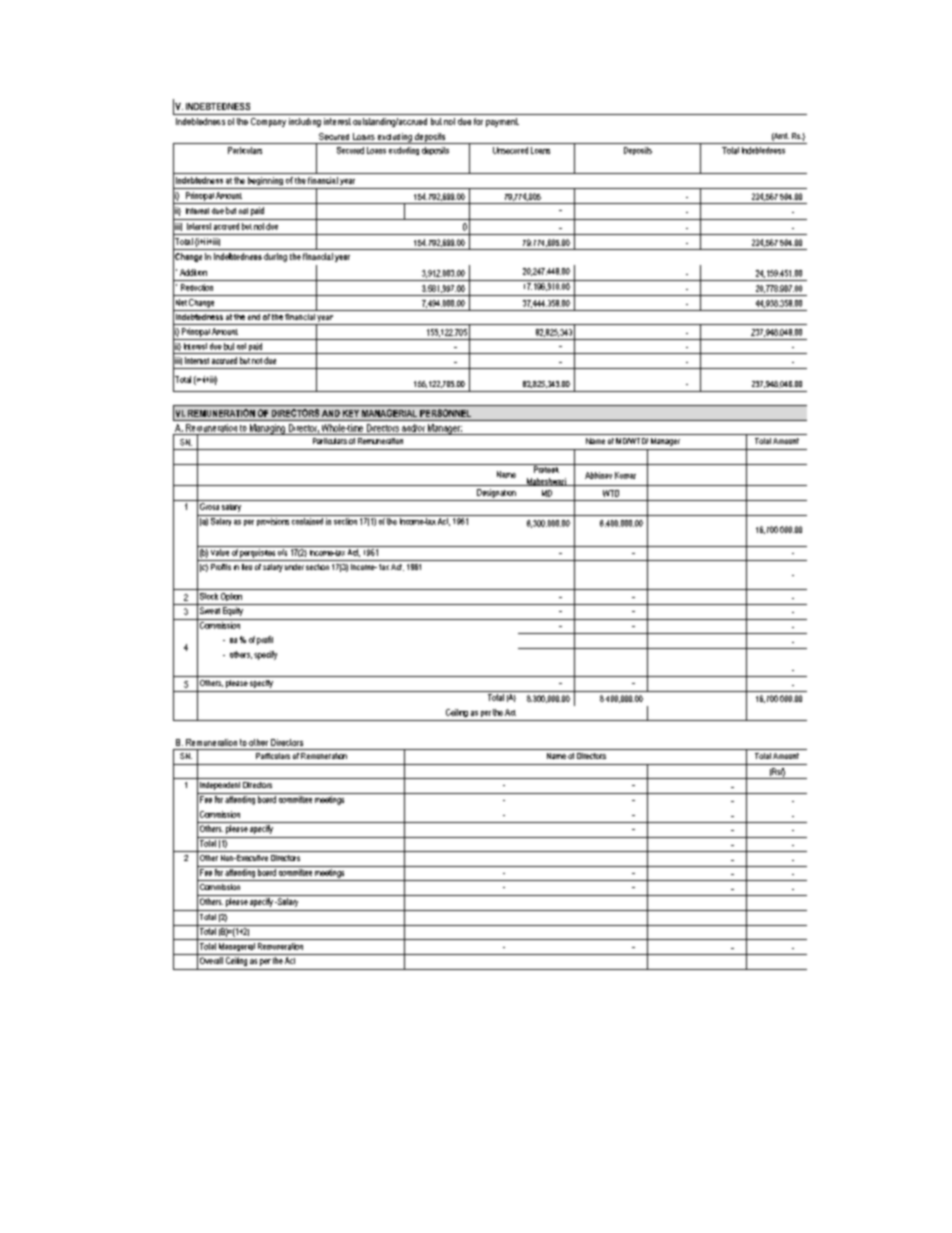  I want to click on Company, so click(268, 122).
